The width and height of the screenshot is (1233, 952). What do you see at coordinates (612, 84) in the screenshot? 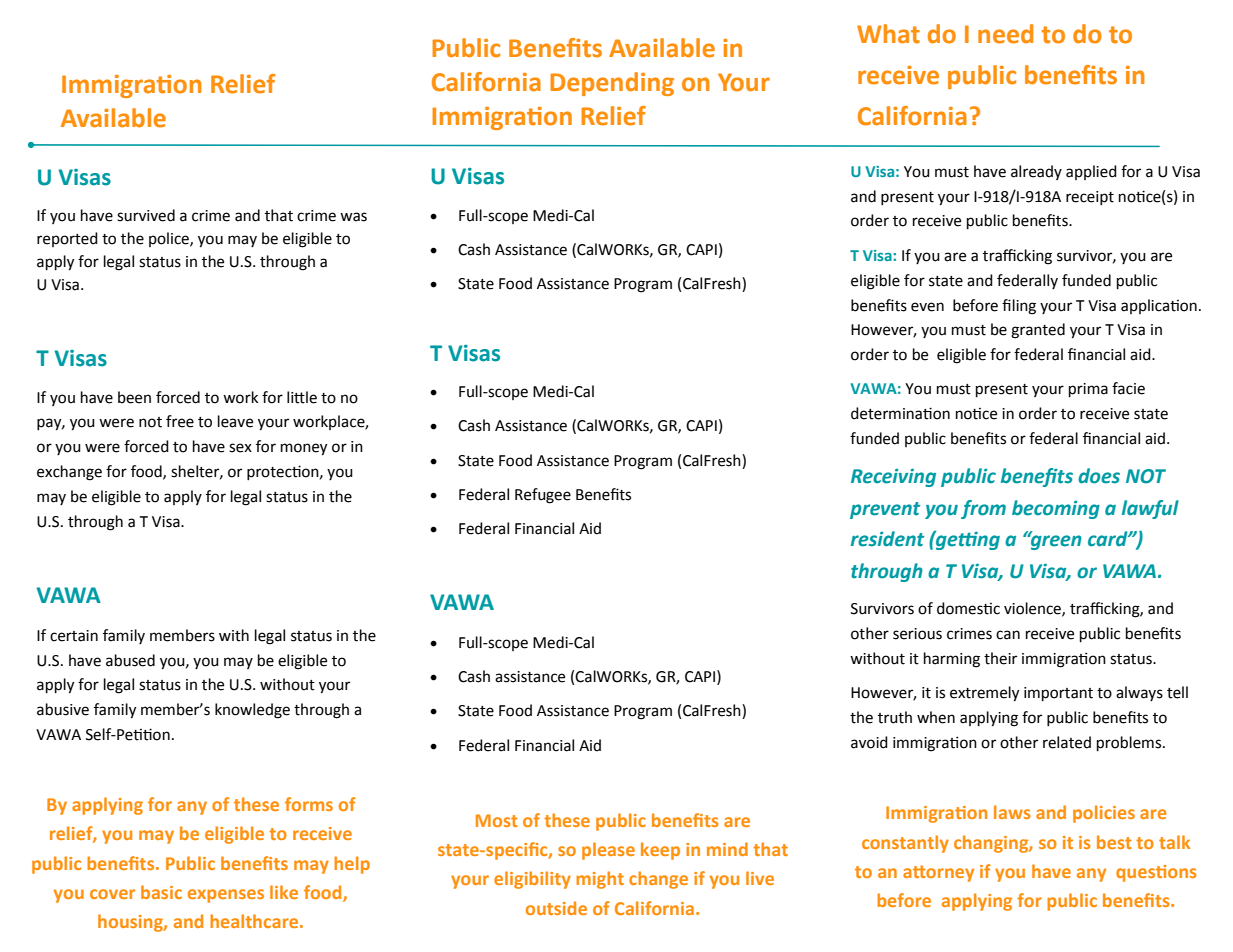
I see `Depending` at bounding box center [612, 84].
